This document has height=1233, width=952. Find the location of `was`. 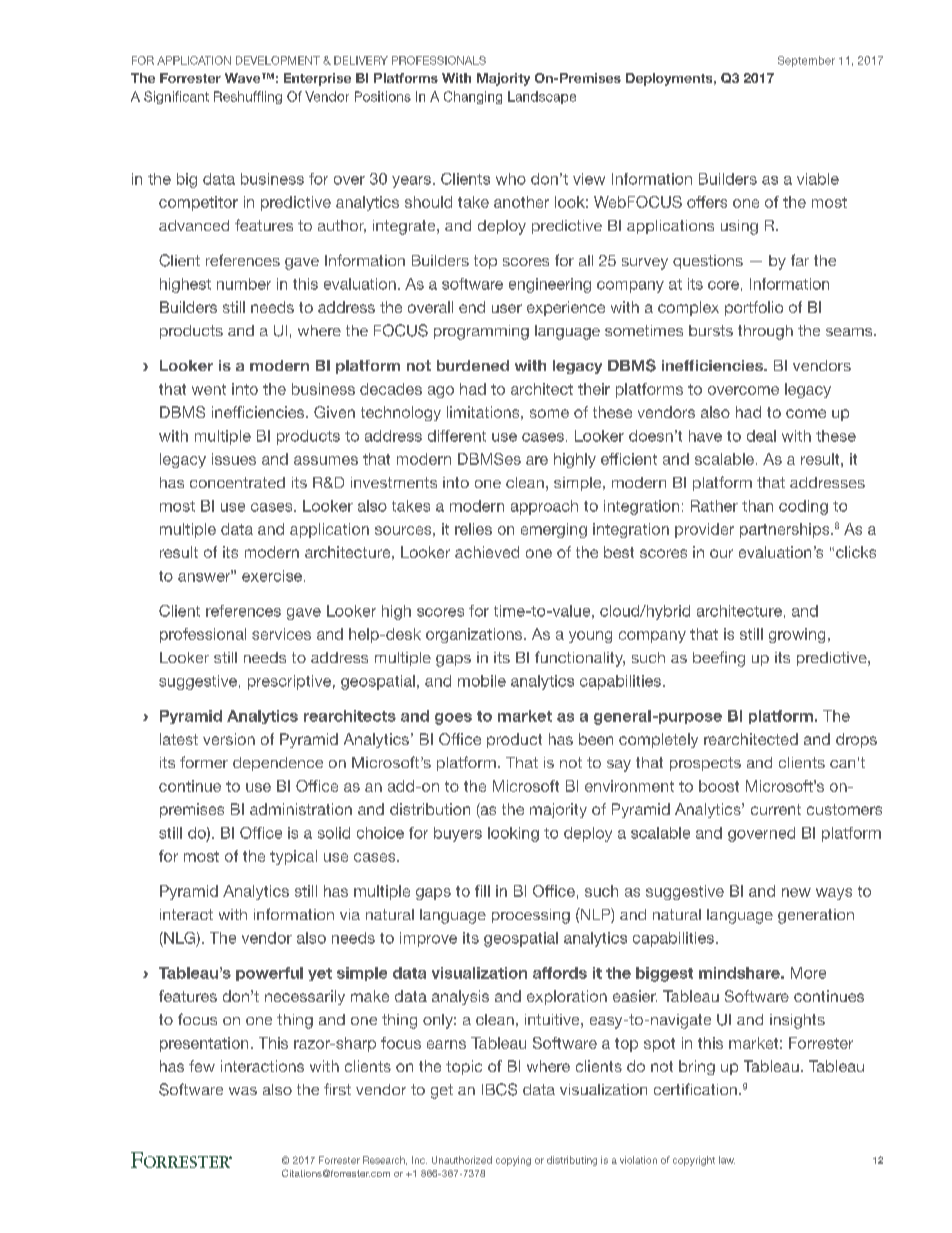

was is located at coordinates (243, 1091).
